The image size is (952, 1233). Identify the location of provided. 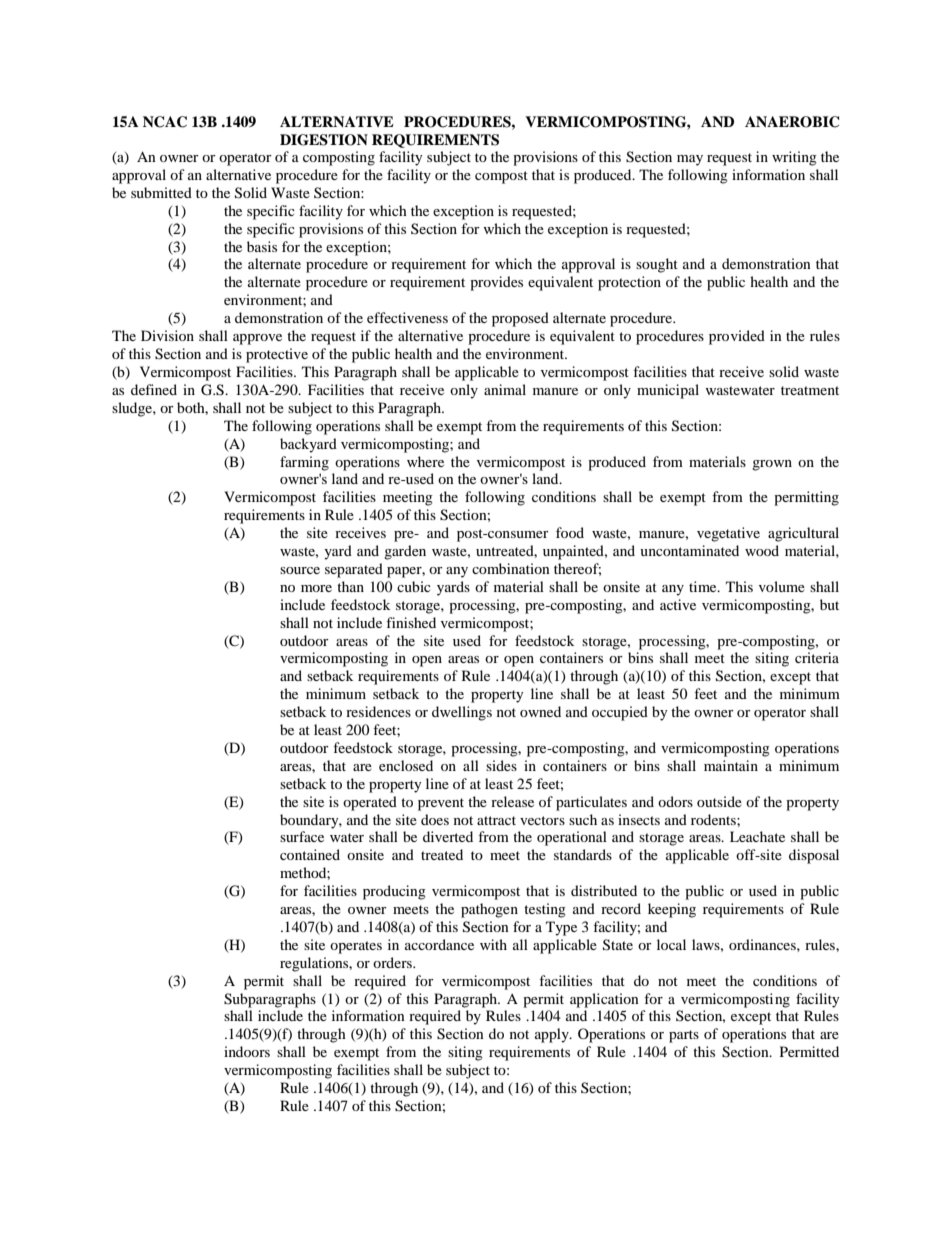
(737, 337).
